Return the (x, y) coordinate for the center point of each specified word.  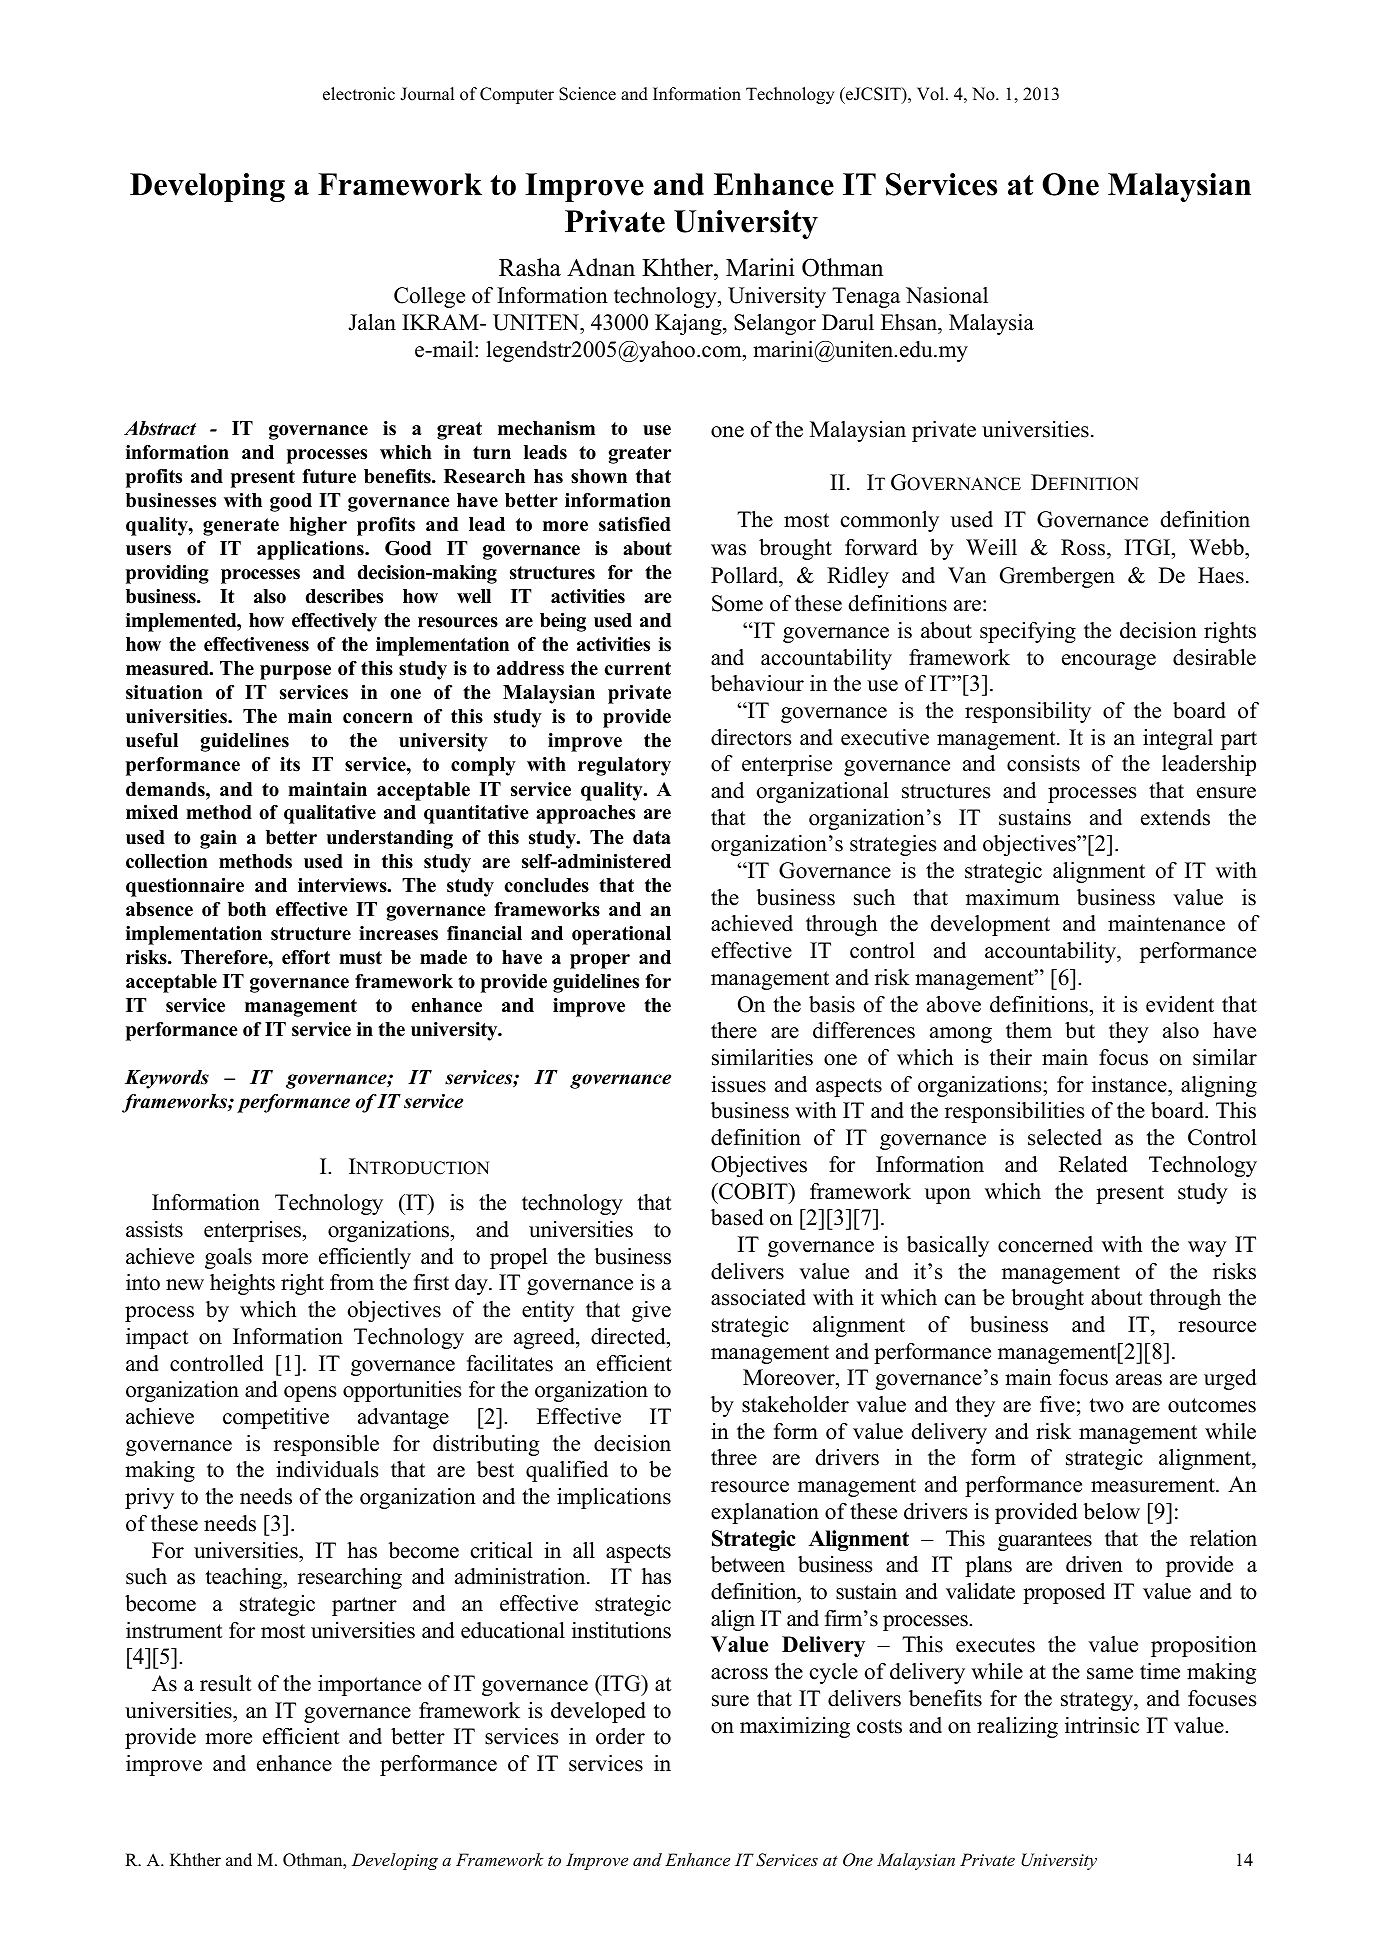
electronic (359, 94)
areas (1139, 1380)
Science (587, 94)
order (620, 1736)
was (728, 550)
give (651, 1311)
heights (242, 1284)
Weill (991, 547)
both (247, 909)
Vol (932, 94)
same (1110, 1674)
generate (241, 527)
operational (621, 935)
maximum (1013, 897)
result (226, 1683)
